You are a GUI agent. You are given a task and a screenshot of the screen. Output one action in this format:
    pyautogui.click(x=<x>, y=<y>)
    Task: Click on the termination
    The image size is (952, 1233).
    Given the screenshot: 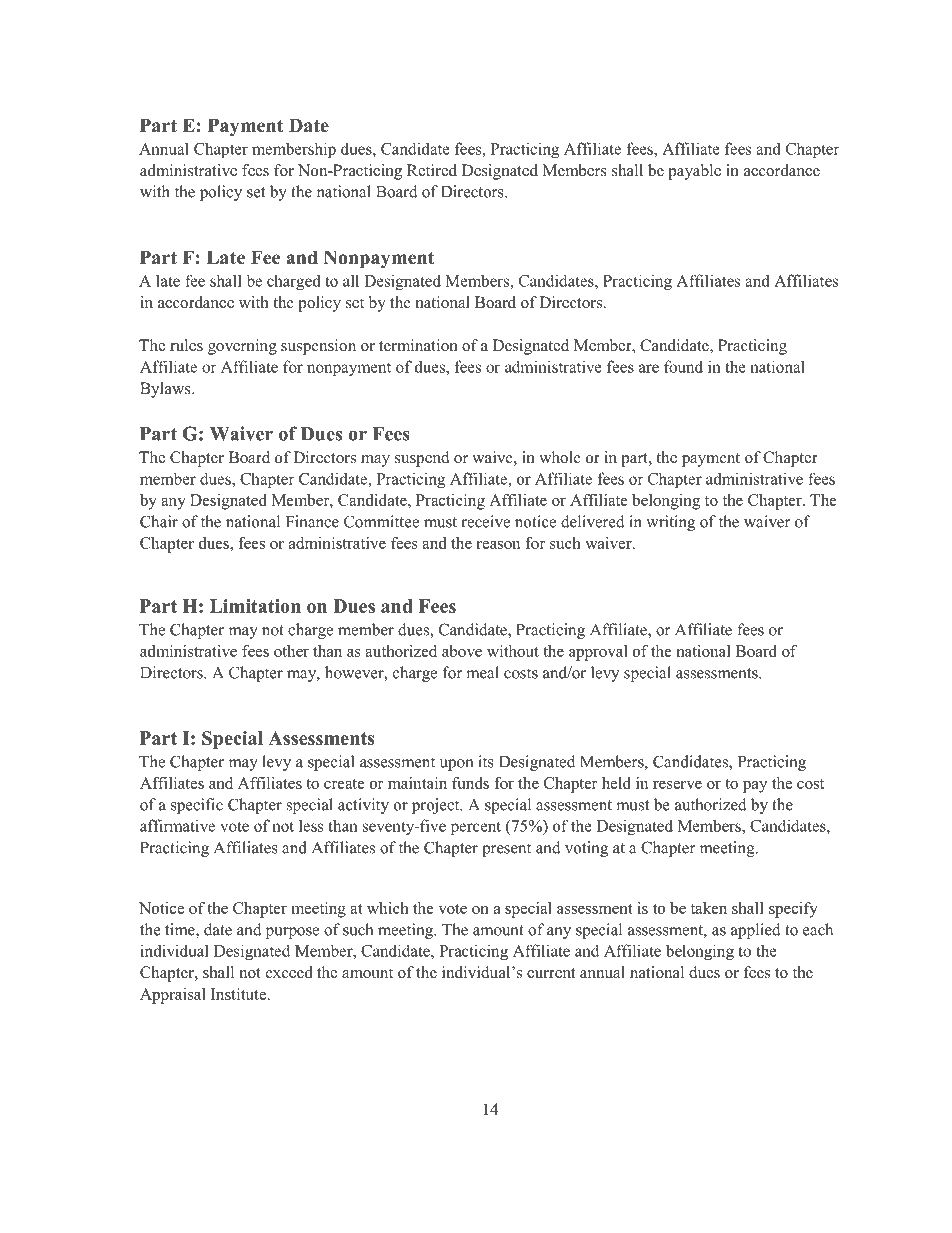 What is the action you would take?
    pyautogui.click(x=418, y=345)
